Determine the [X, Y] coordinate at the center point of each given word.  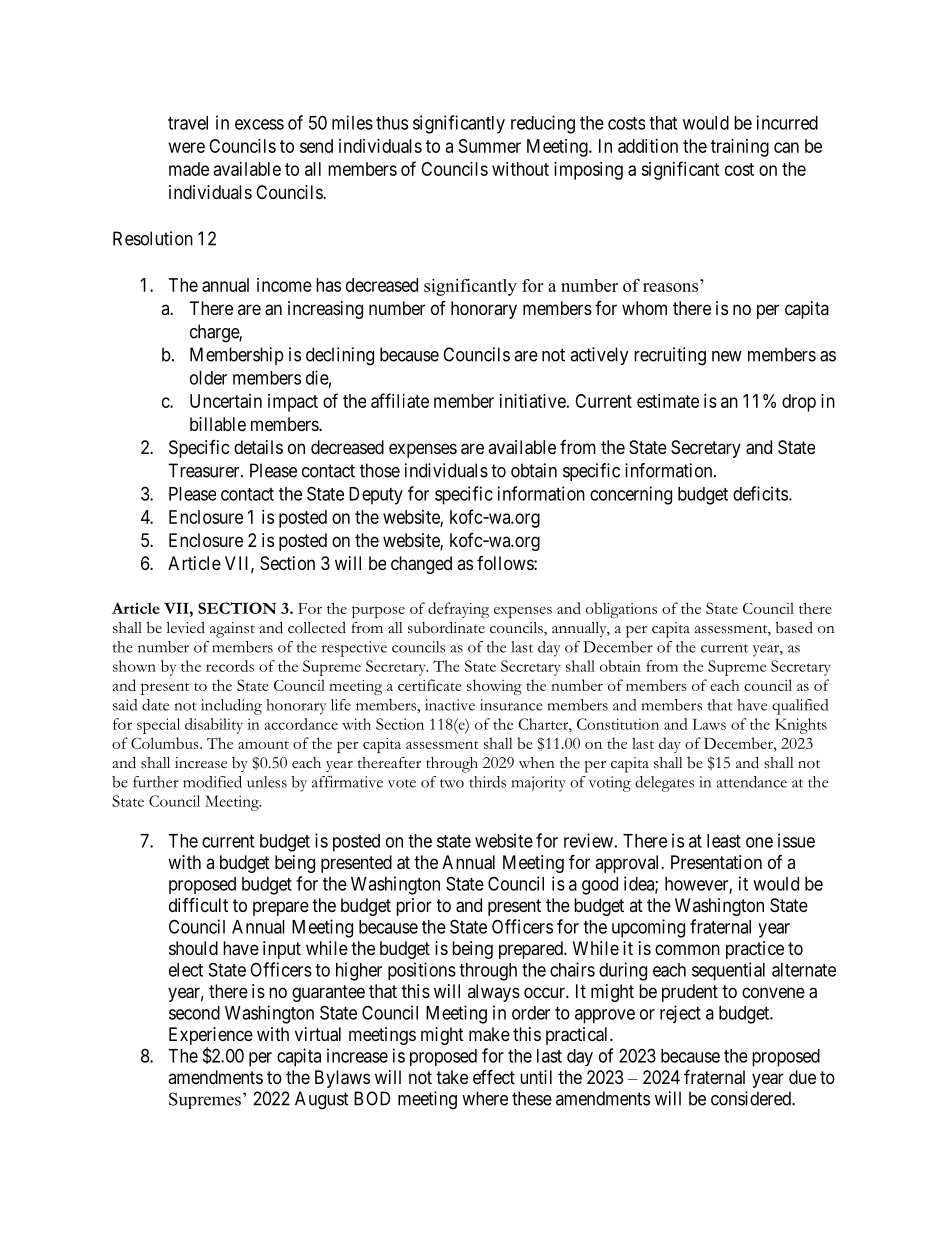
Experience [211, 1036]
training [740, 148]
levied [185, 627]
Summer [490, 146]
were [187, 147]
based [794, 627]
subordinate [446, 627]
